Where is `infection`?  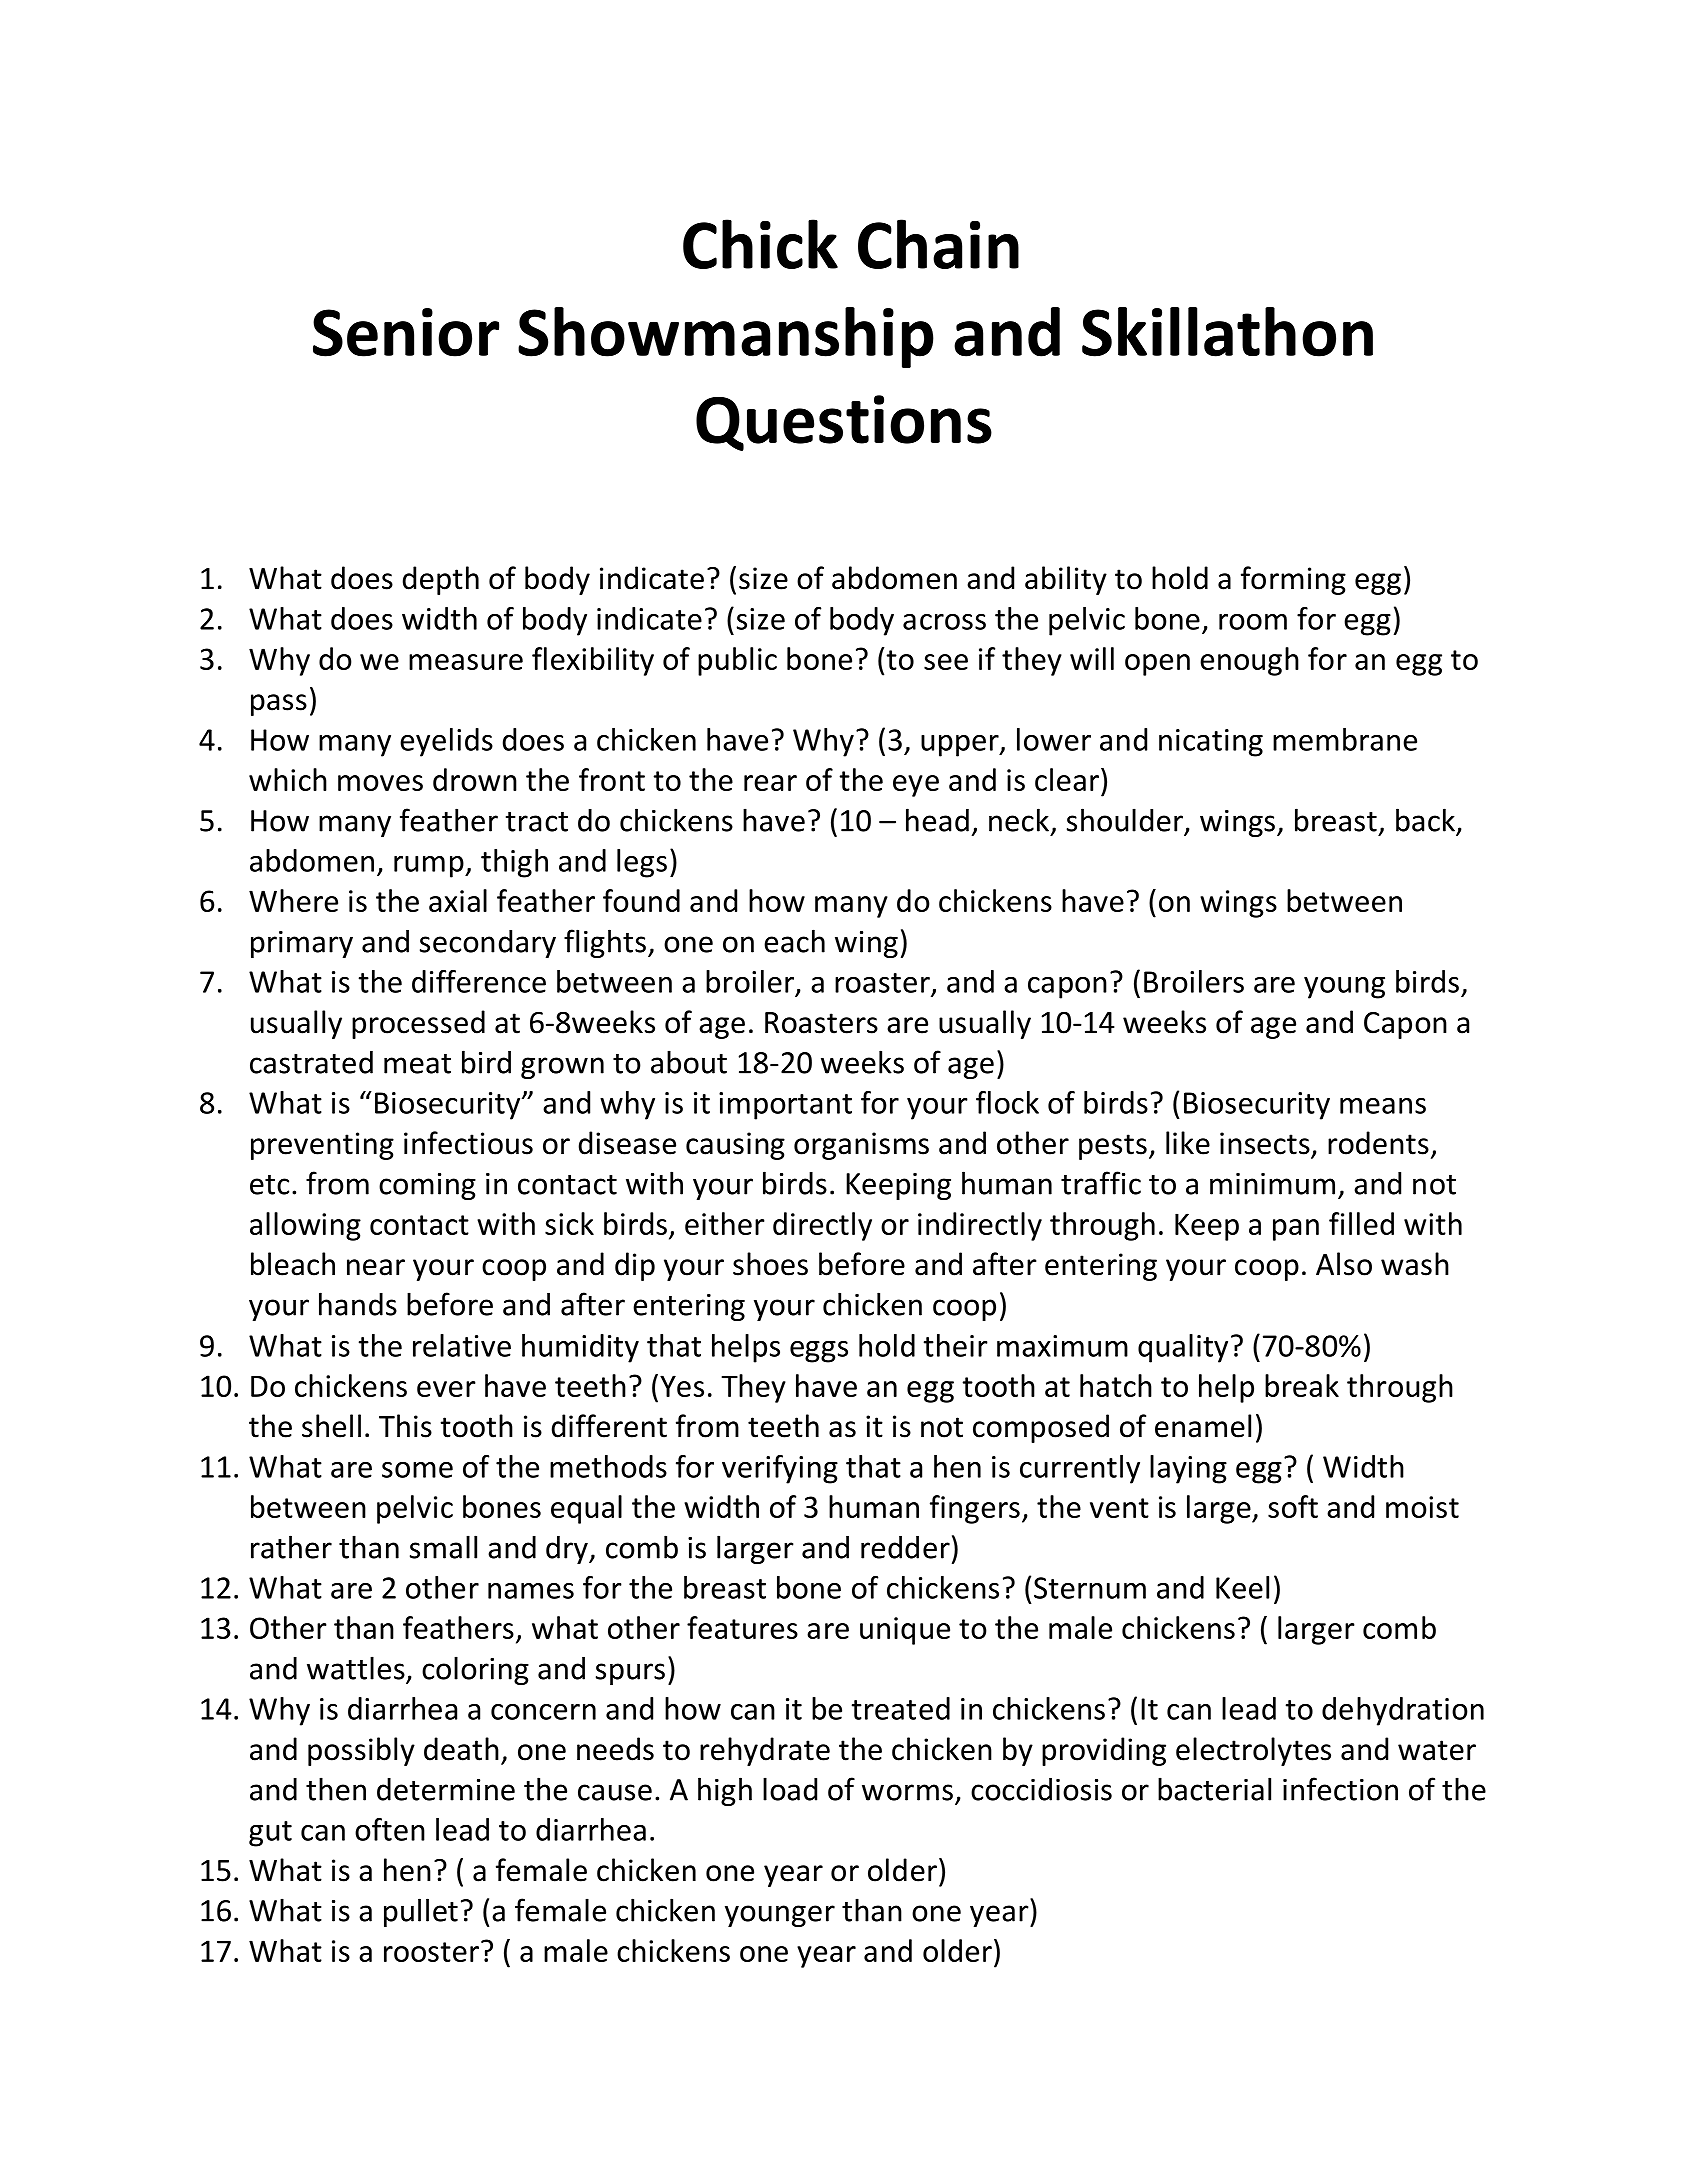
infection is located at coordinates (1340, 1789).
